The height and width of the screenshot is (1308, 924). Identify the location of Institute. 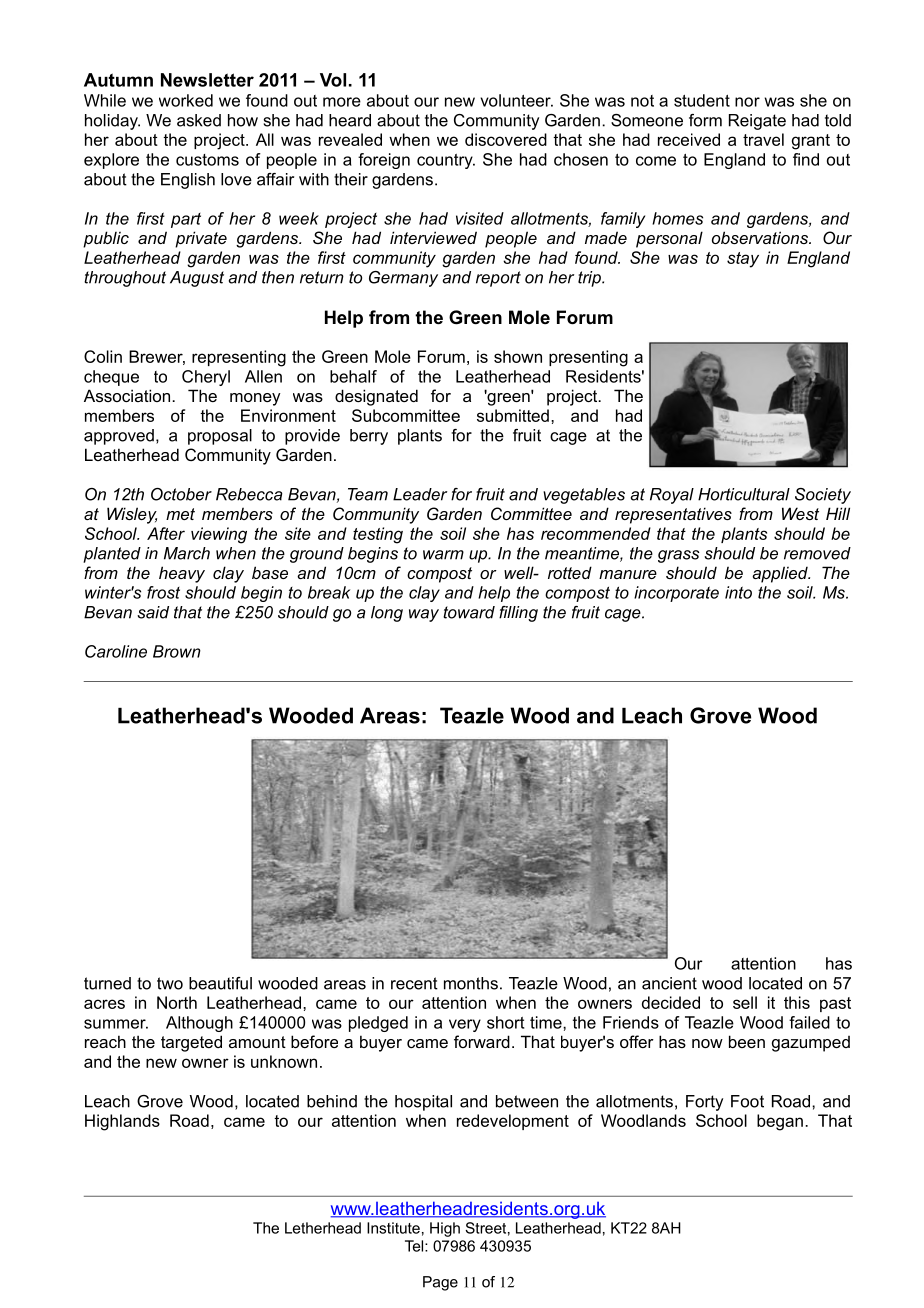
(393, 1228).
